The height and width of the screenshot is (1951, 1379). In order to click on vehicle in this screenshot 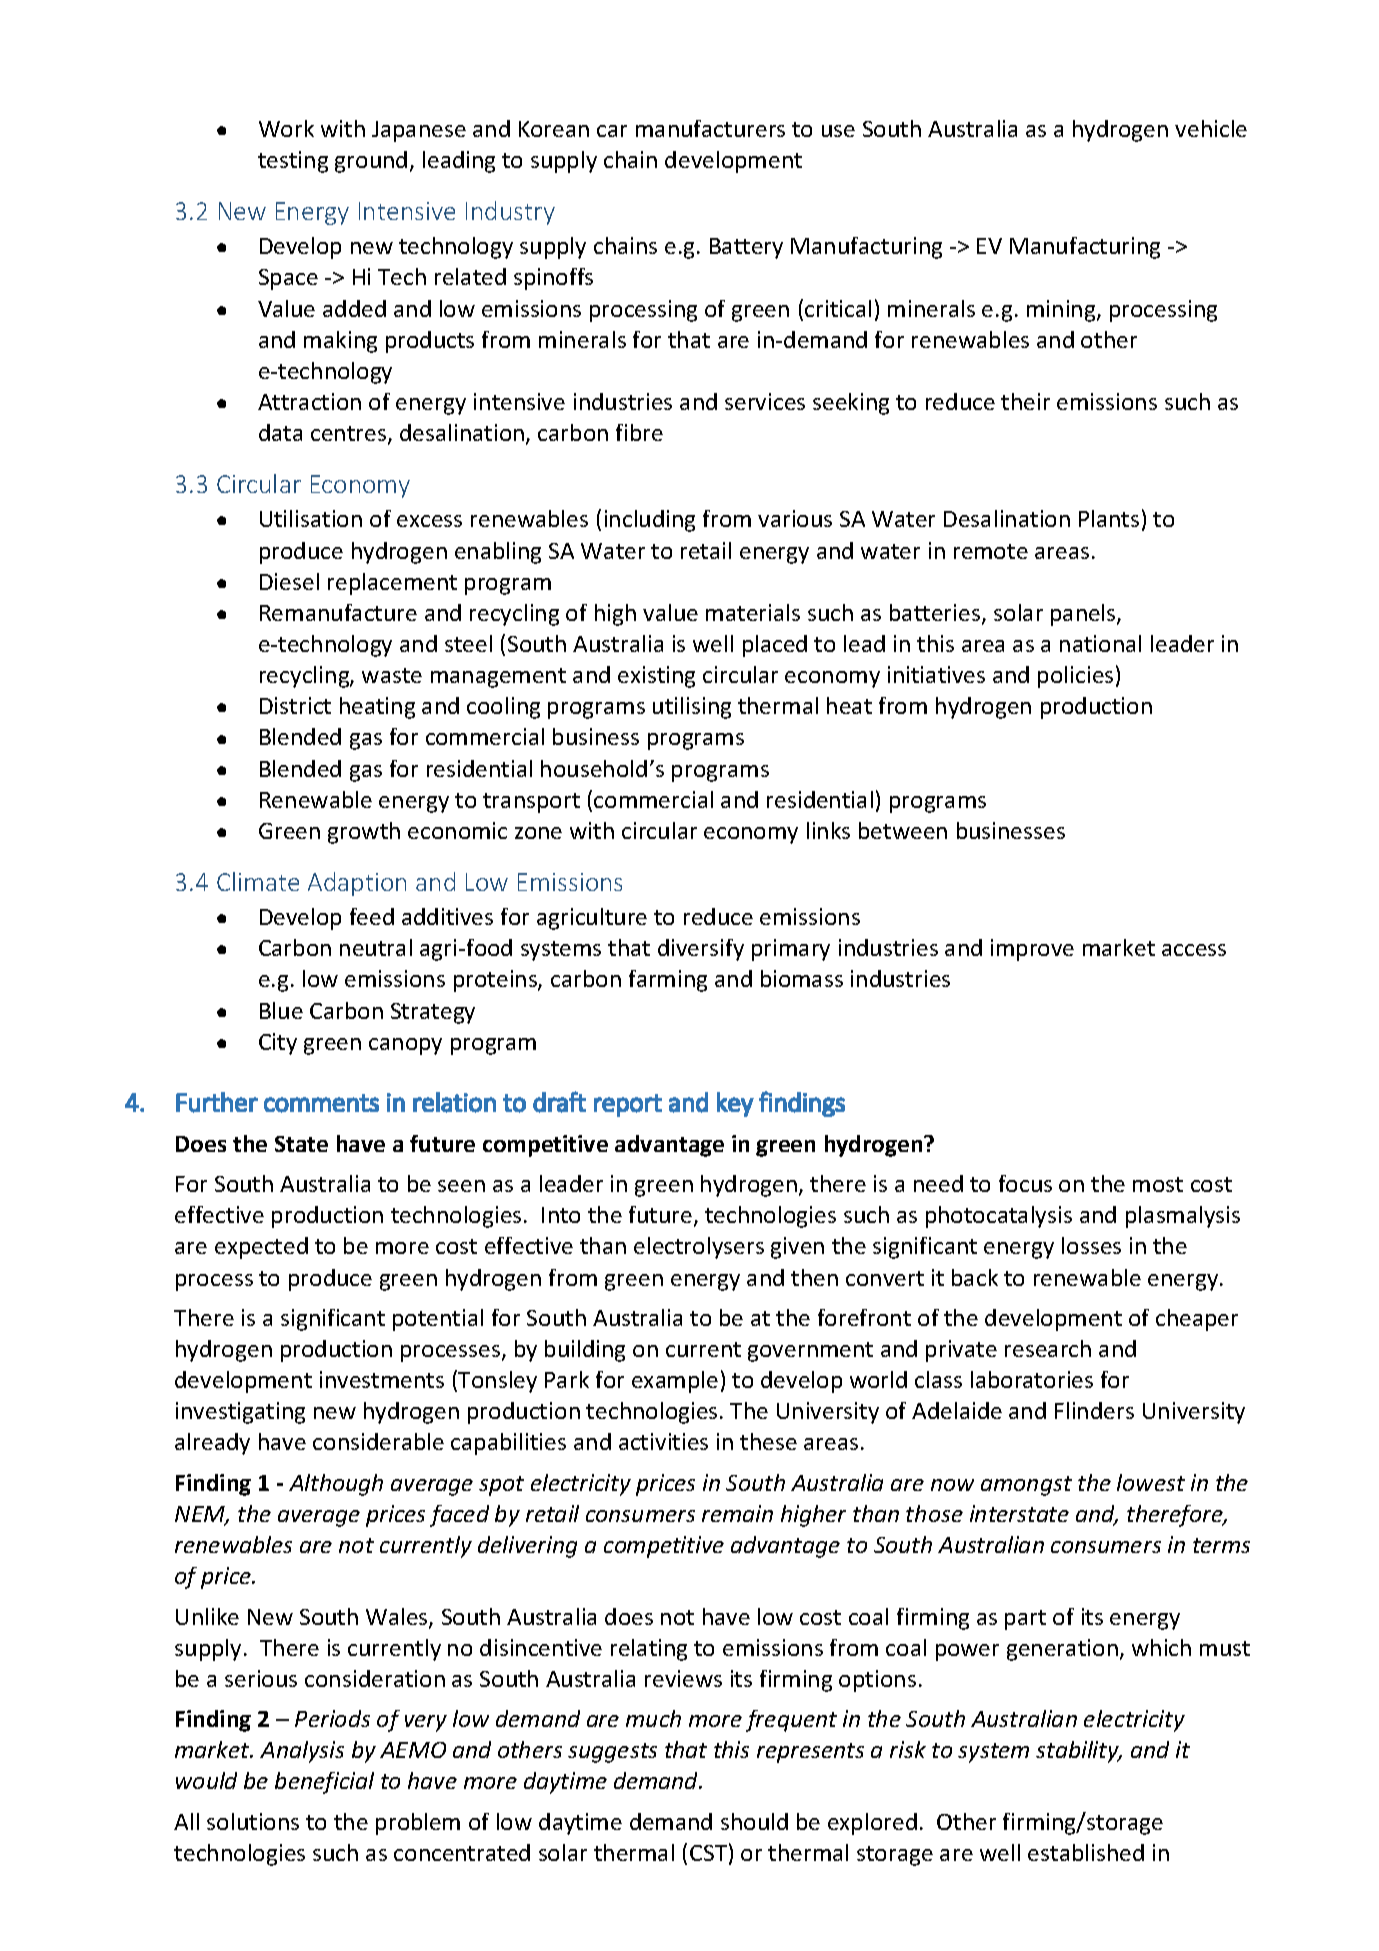, I will do `click(1211, 128)`.
